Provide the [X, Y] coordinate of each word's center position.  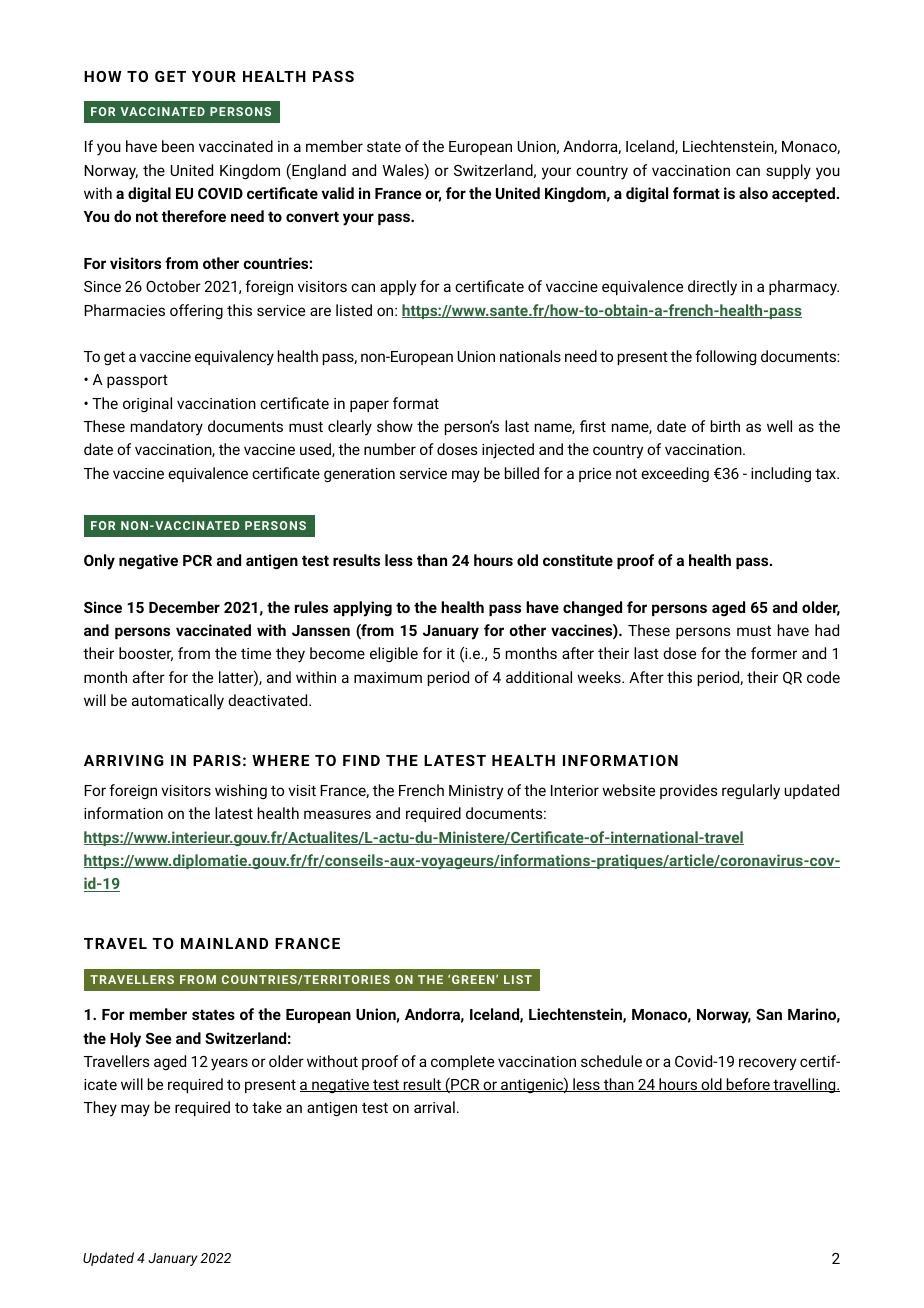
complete [462, 1062]
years [229, 1064]
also [753, 193]
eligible [394, 654]
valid [338, 193]
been [178, 146]
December [184, 607]
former [774, 653]
